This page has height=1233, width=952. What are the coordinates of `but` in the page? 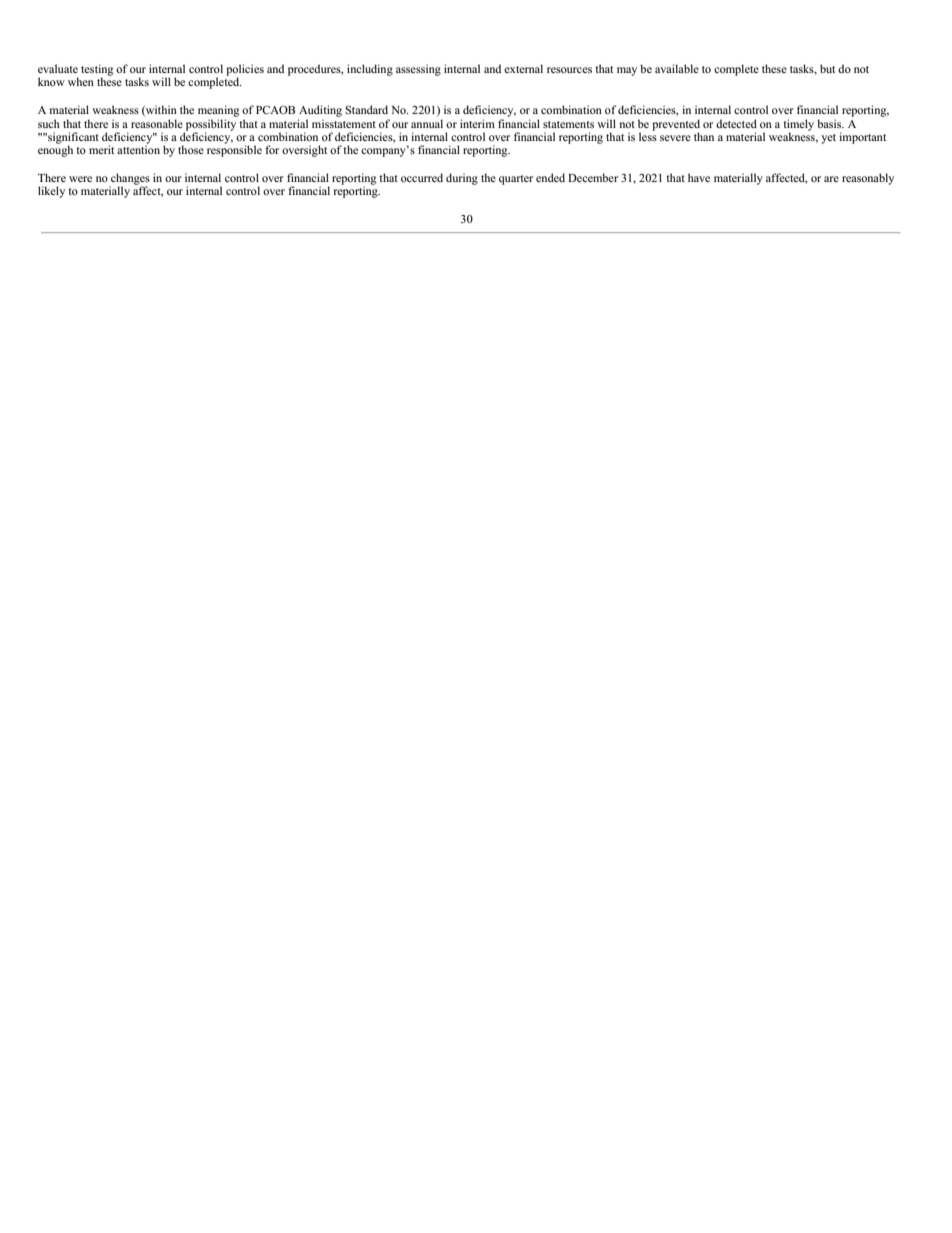 It's located at (827, 68).
